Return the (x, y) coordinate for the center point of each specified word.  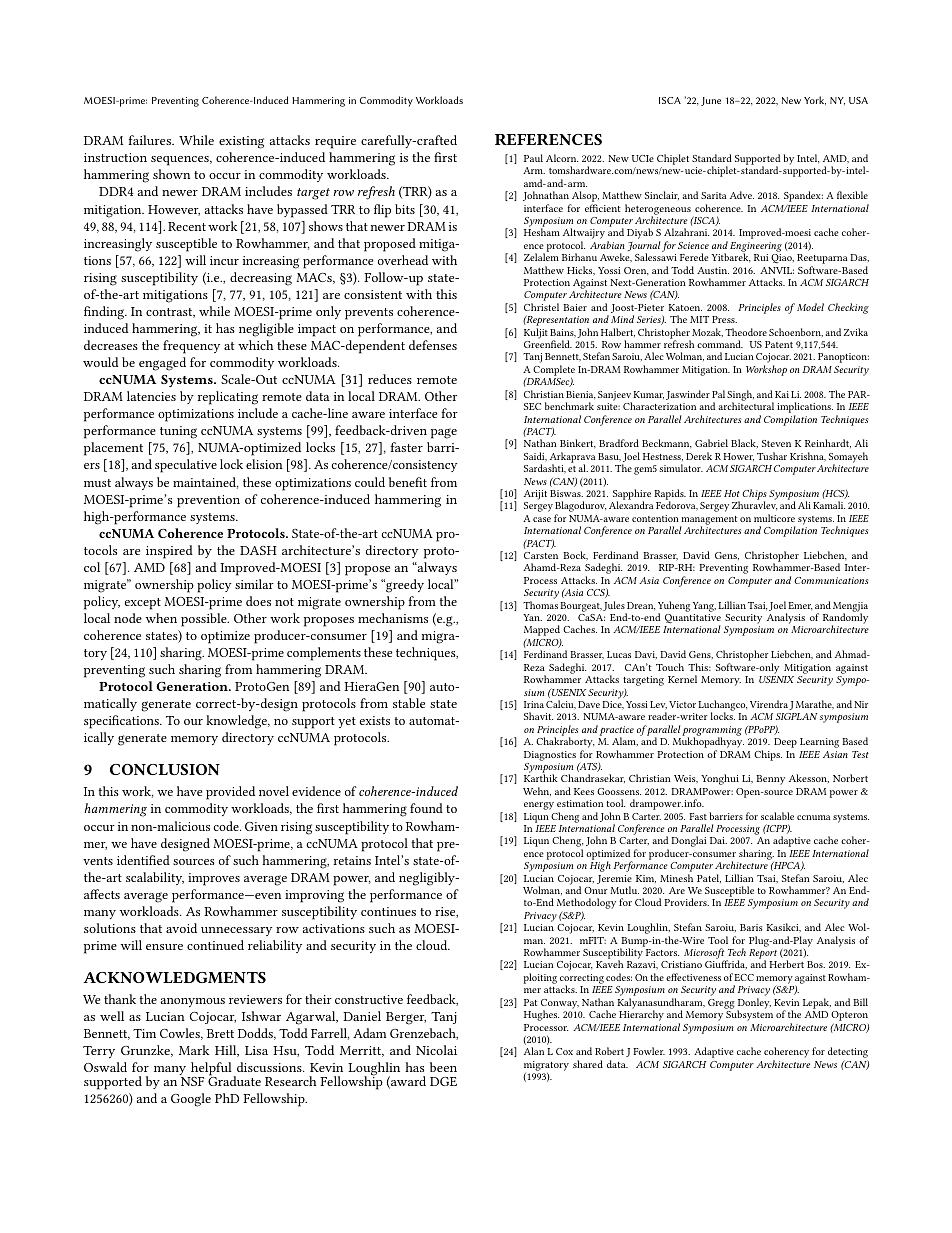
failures (150, 140)
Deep (785, 743)
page (444, 433)
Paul (533, 158)
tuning (178, 432)
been (443, 1067)
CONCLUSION (165, 769)
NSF (192, 1081)
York (815, 100)
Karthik (541, 778)
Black (744, 443)
